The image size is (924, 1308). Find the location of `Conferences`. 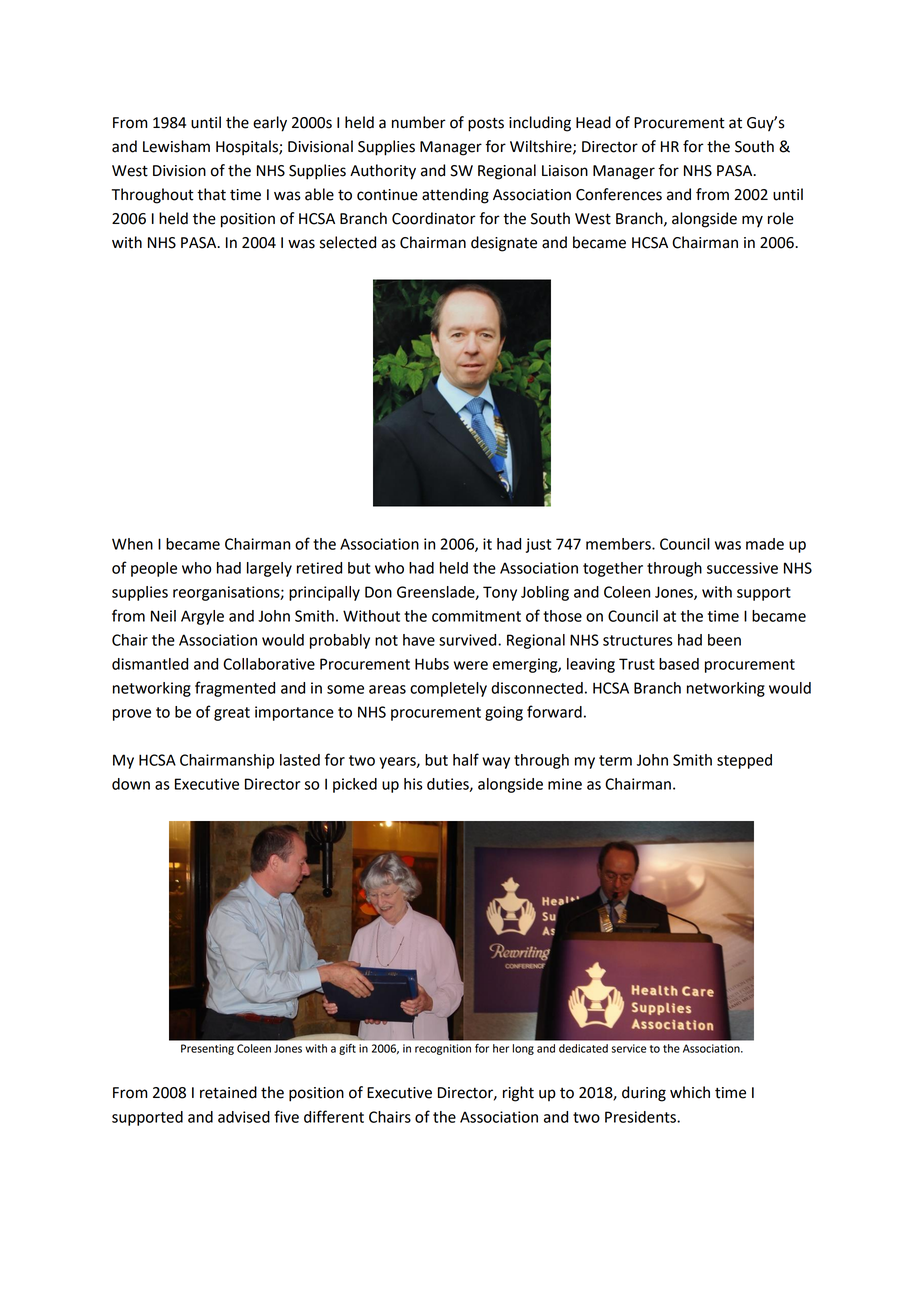

Conferences is located at coordinates (619, 194).
